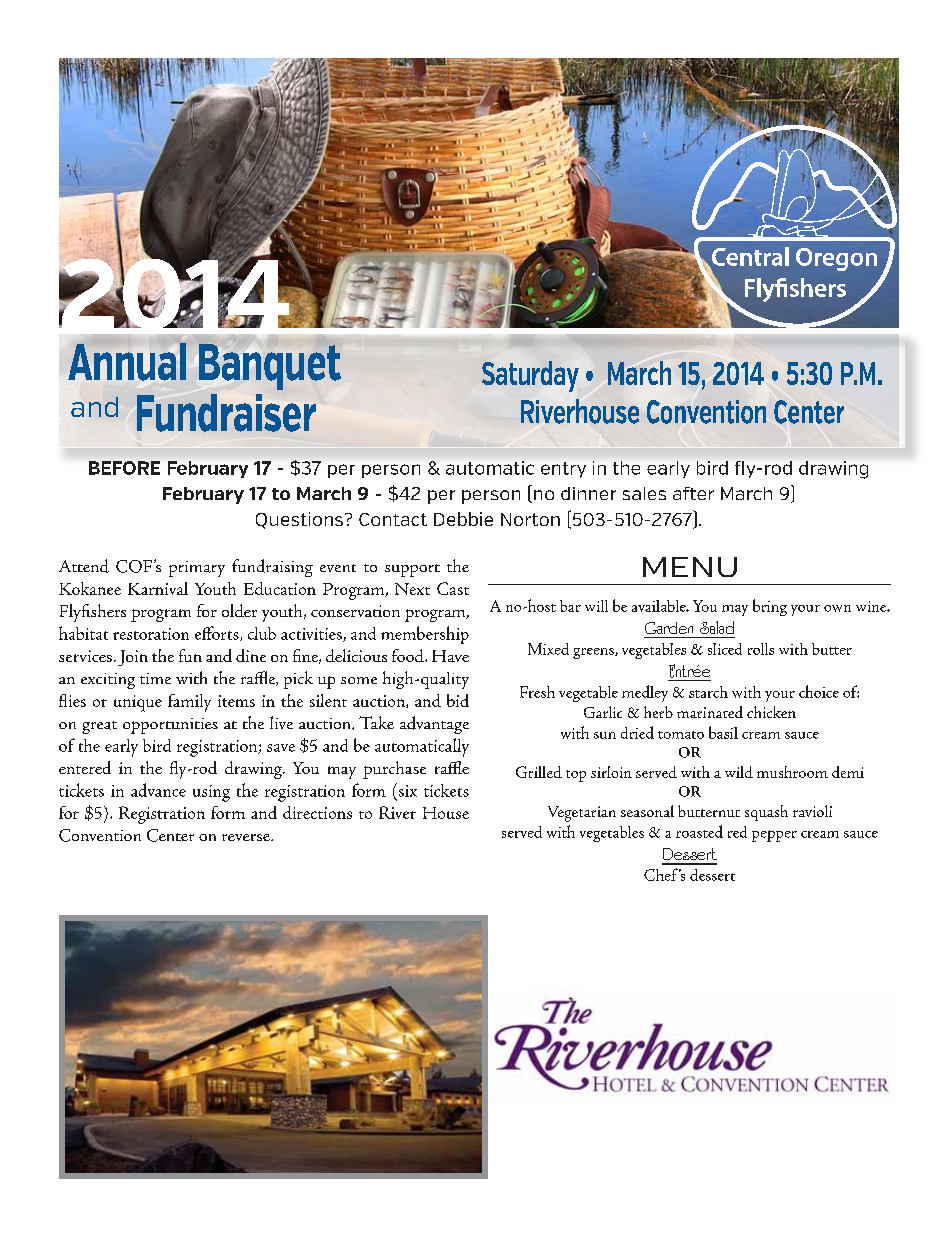  What do you see at coordinates (189, 703) in the screenshot?
I see `family` at bounding box center [189, 703].
